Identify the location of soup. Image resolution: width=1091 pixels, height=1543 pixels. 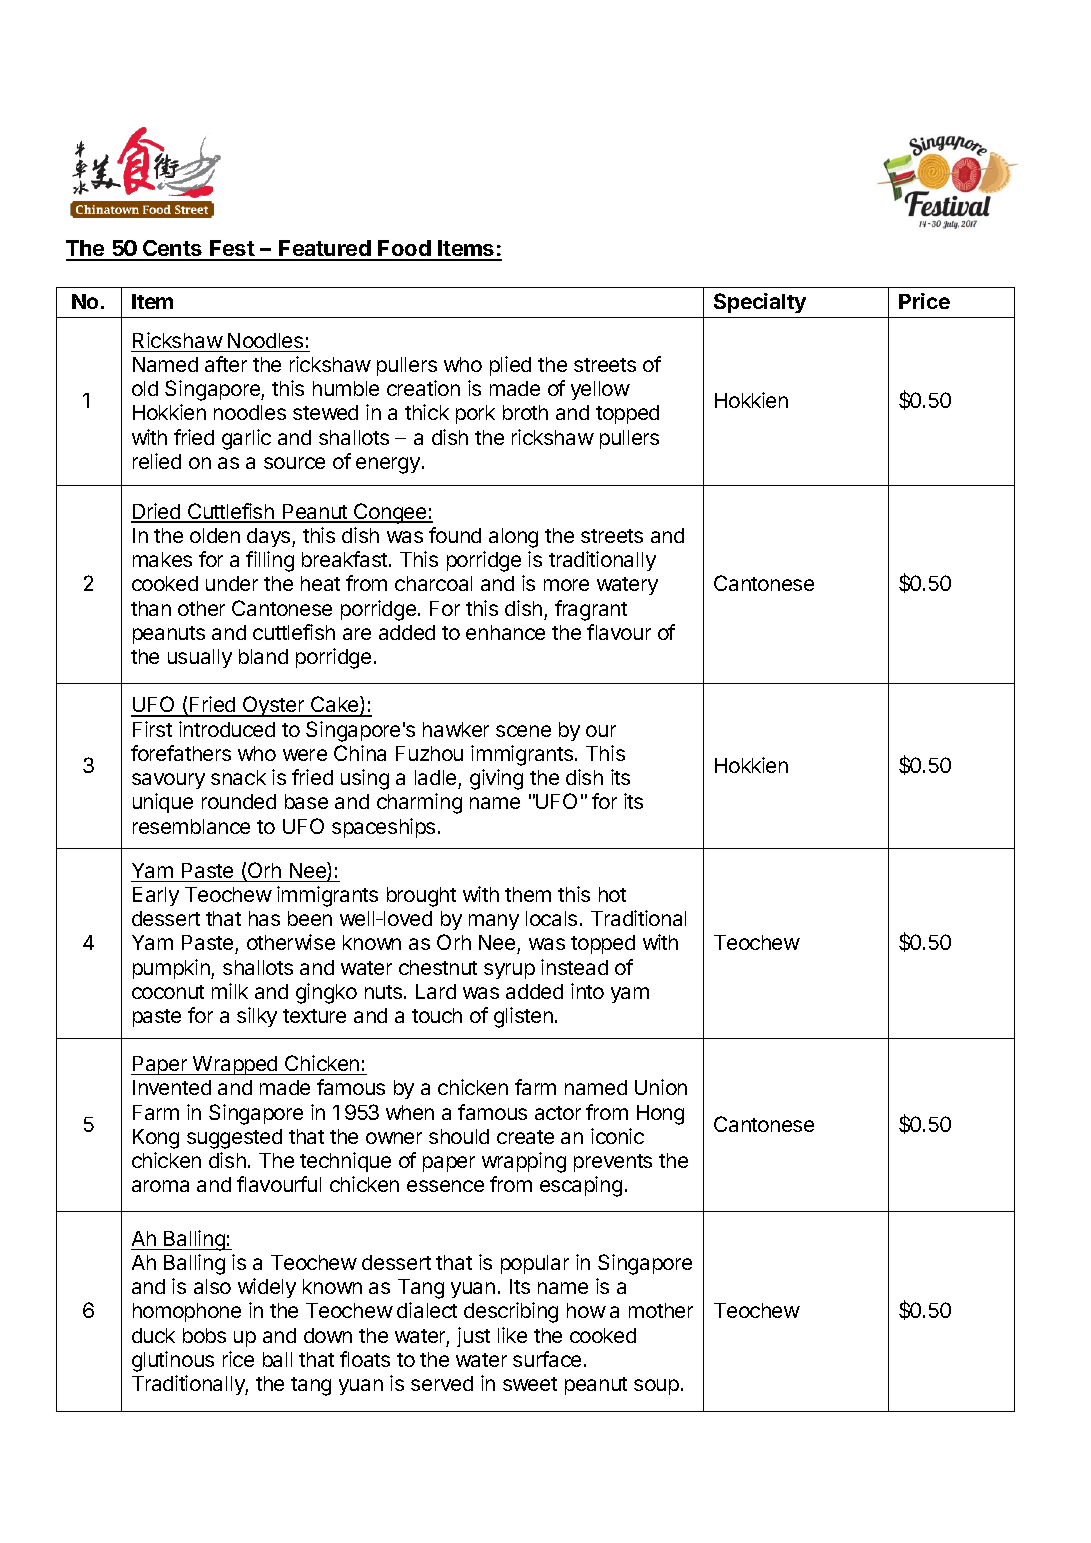
(656, 1387).
